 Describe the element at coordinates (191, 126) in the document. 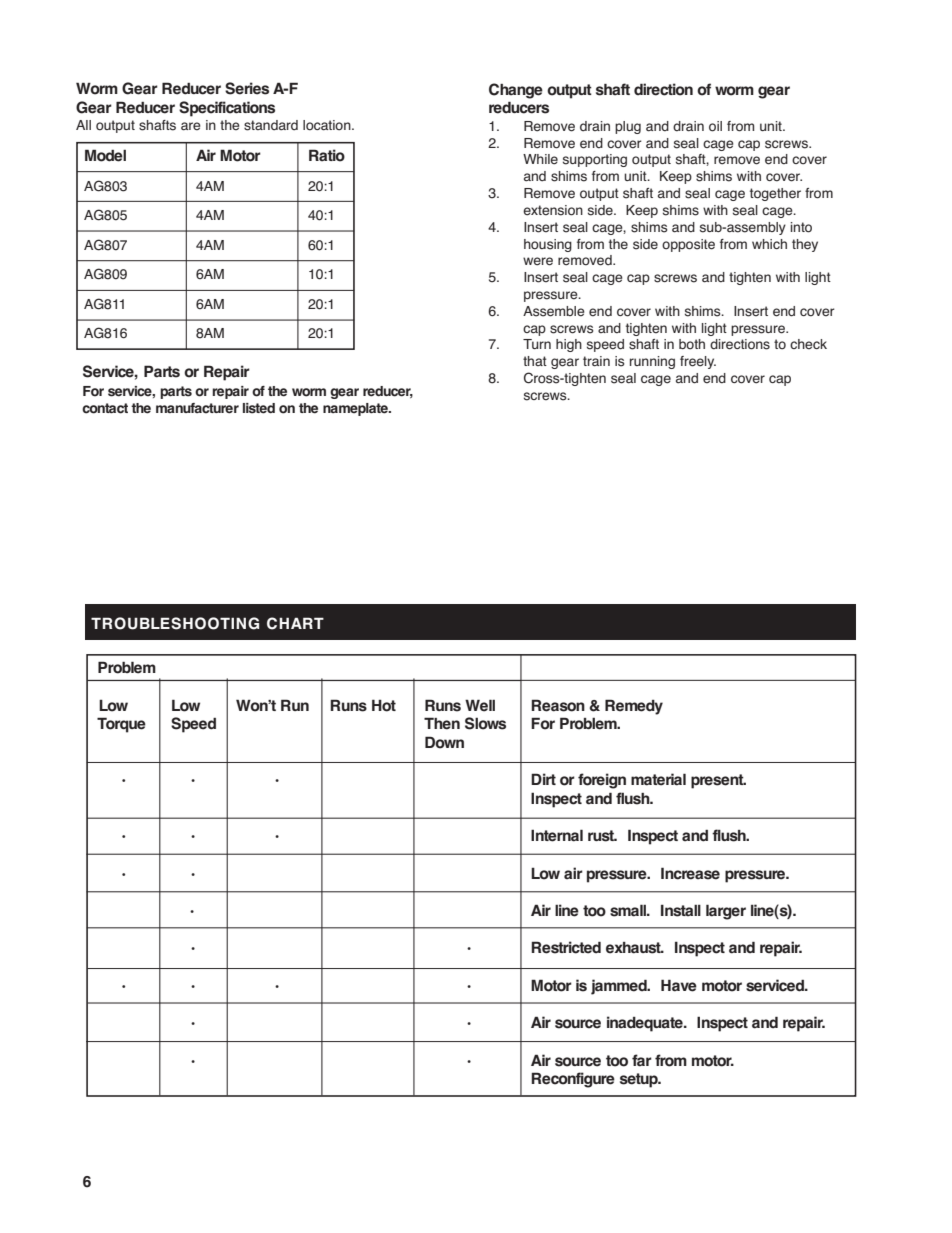

I see `are` at that location.
